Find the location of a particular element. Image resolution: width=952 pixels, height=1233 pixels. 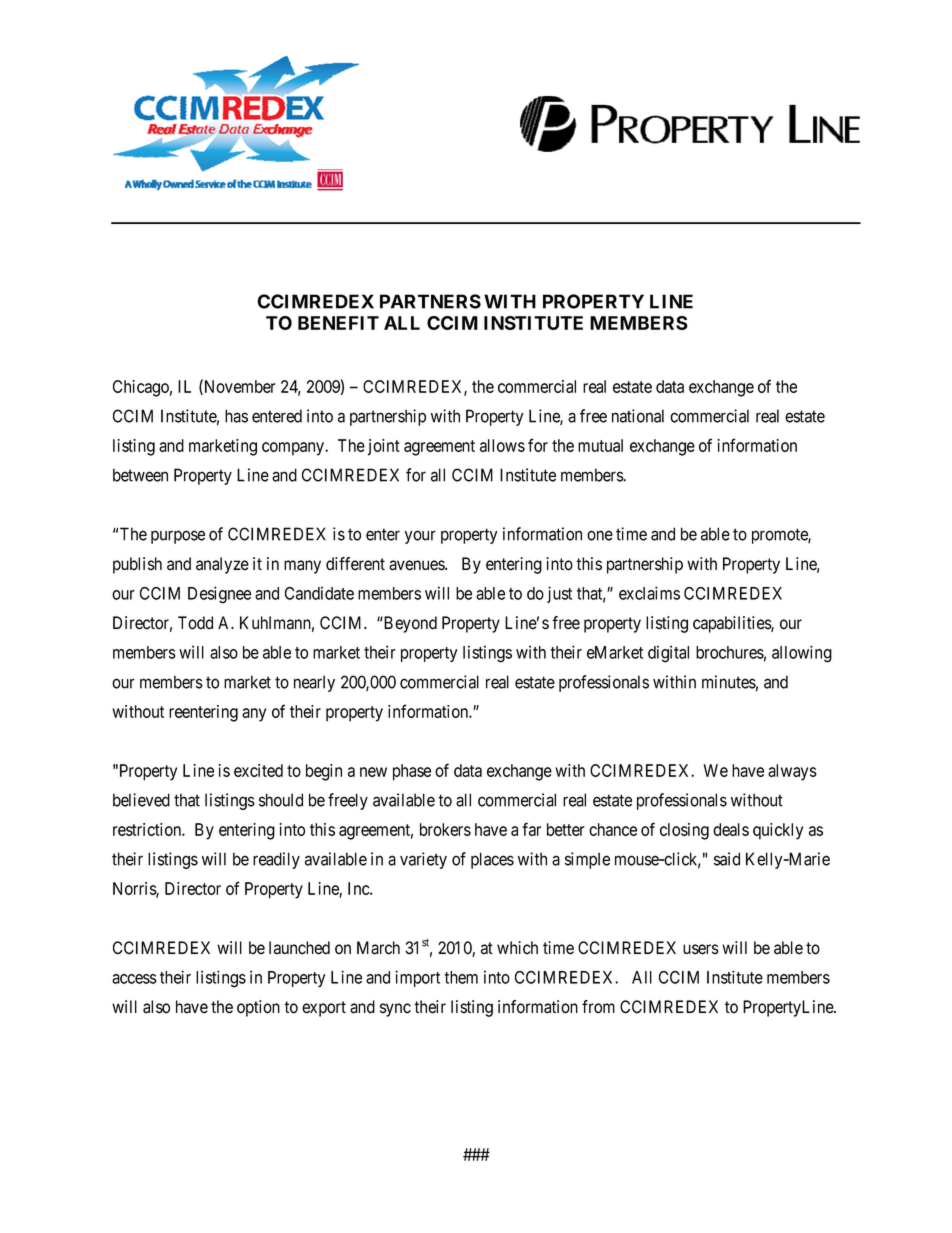

allows is located at coordinates (502, 445).
